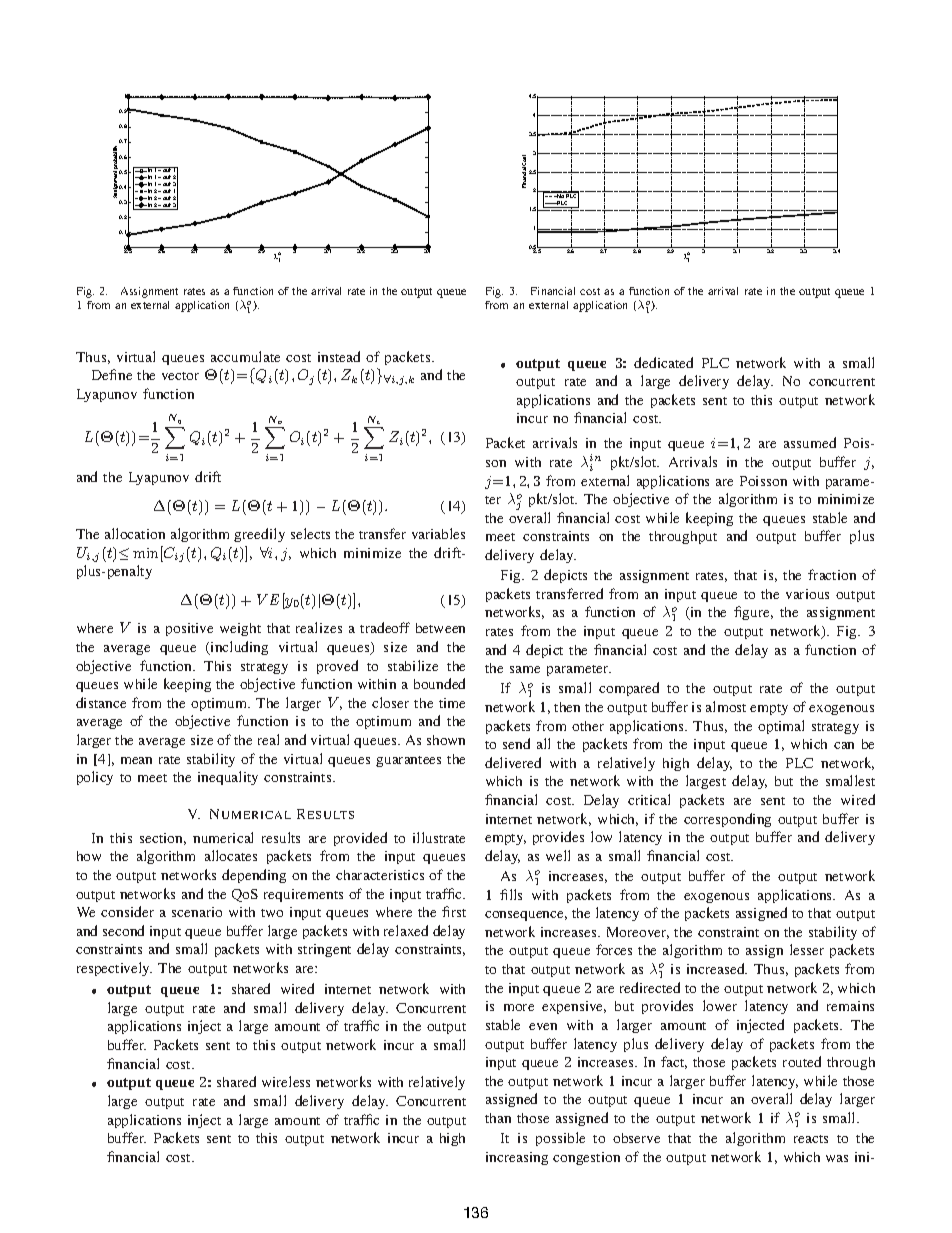 This page has height=1233, width=952. What do you see at coordinates (440, 628) in the page?
I see `between` at bounding box center [440, 628].
